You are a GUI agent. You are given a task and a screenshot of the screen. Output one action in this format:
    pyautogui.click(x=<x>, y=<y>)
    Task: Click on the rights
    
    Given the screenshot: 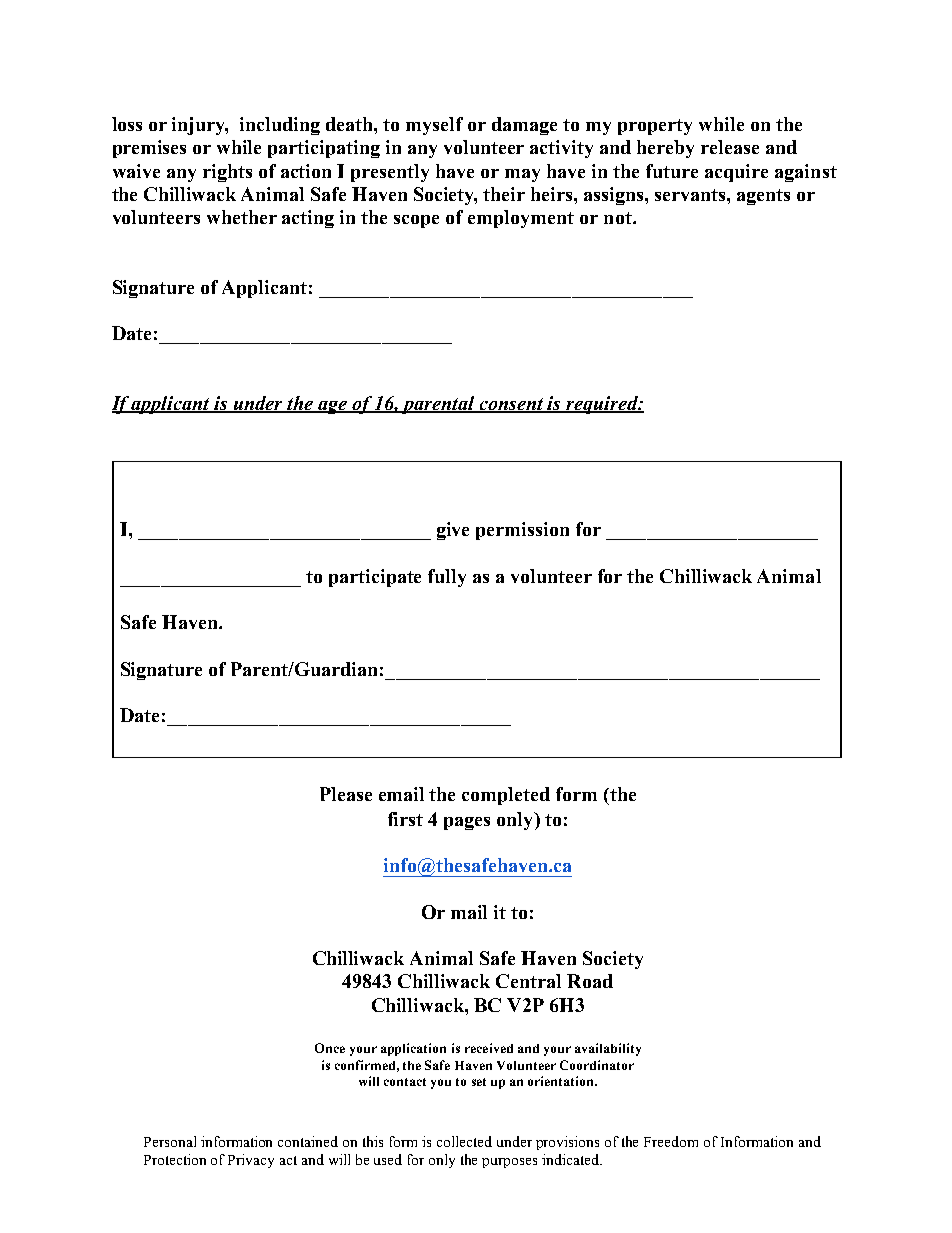 What is the action you would take?
    pyautogui.click(x=227, y=173)
